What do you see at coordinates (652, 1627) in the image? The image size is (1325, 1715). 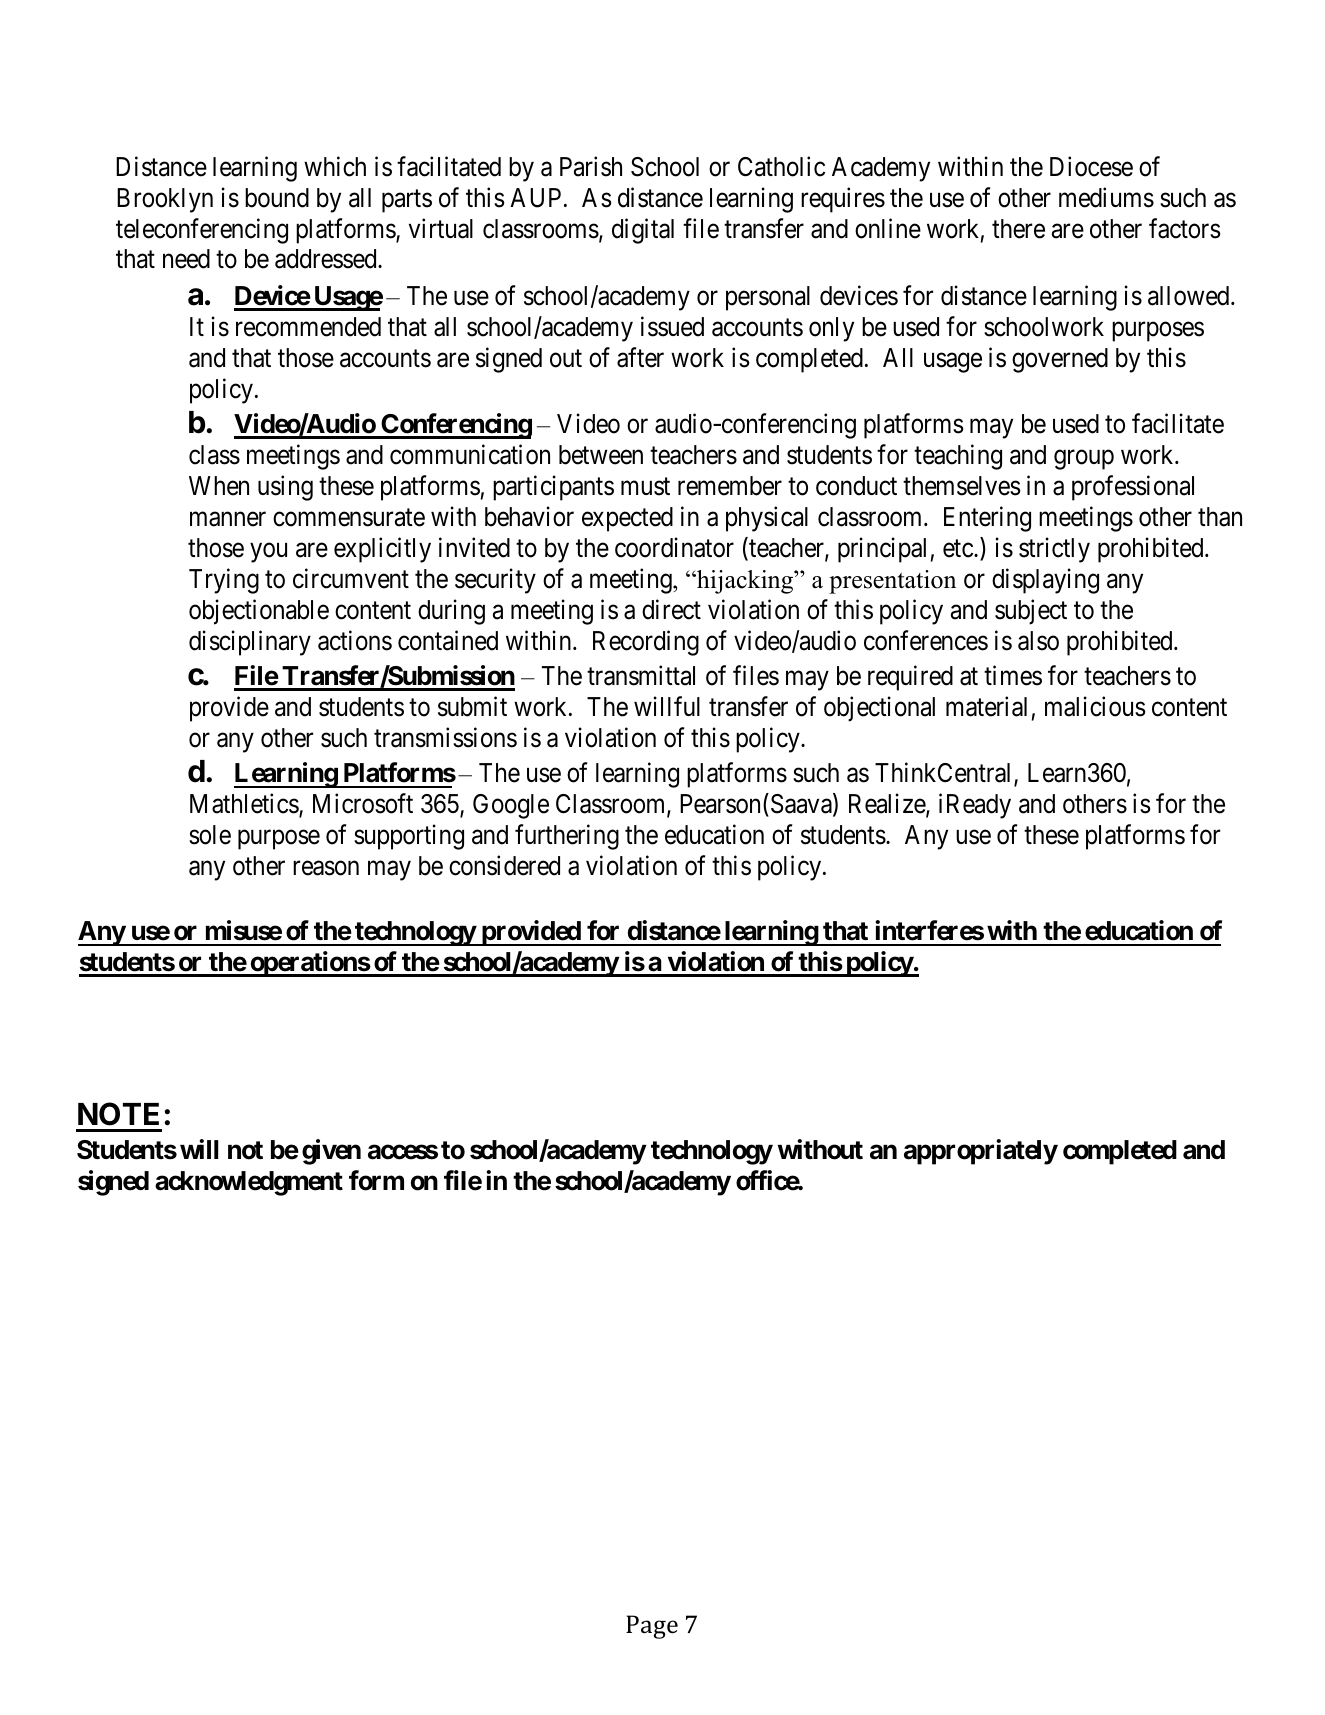 I see `Page` at bounding box center [652, 1627].
